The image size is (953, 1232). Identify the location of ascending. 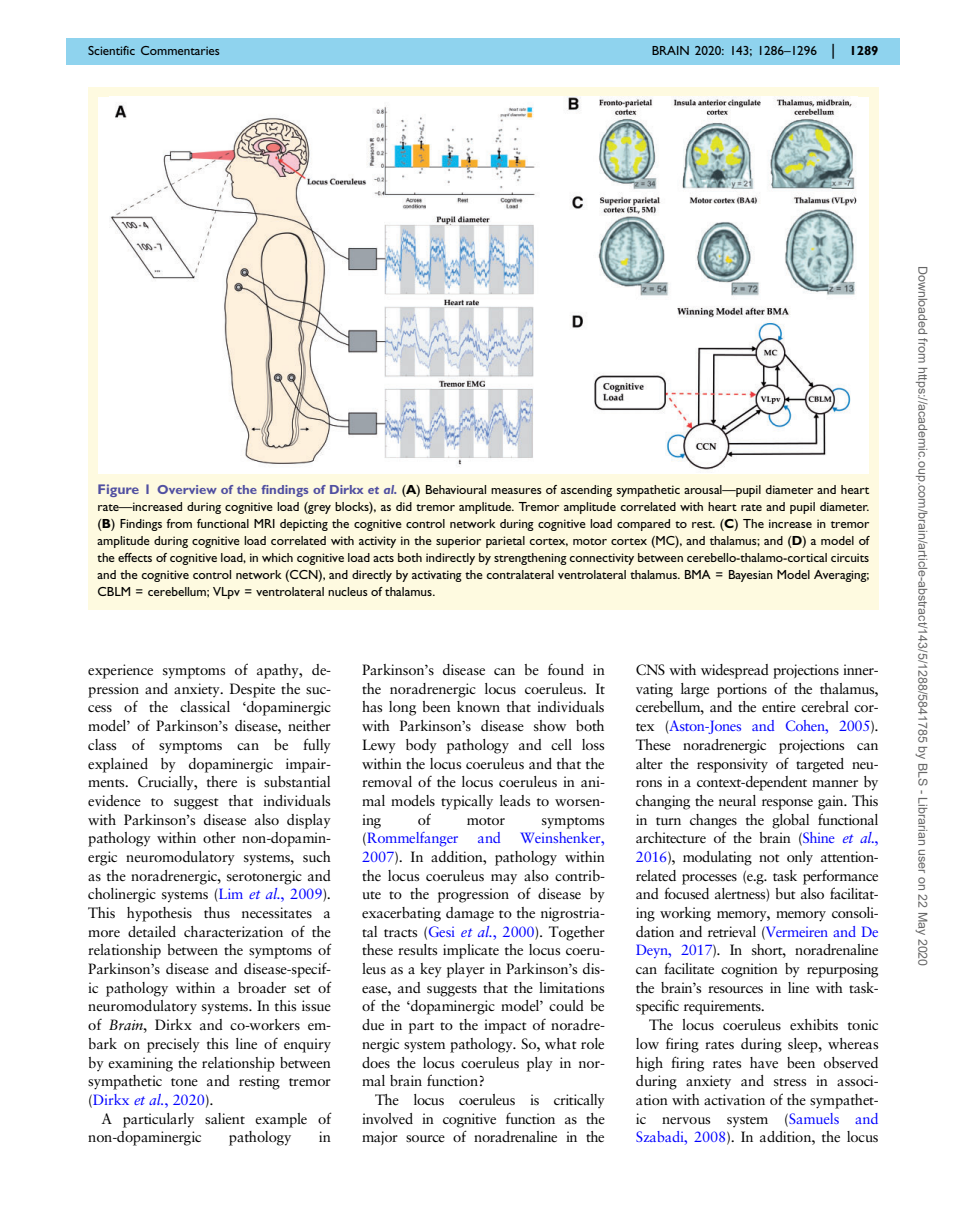
(586, 491).
